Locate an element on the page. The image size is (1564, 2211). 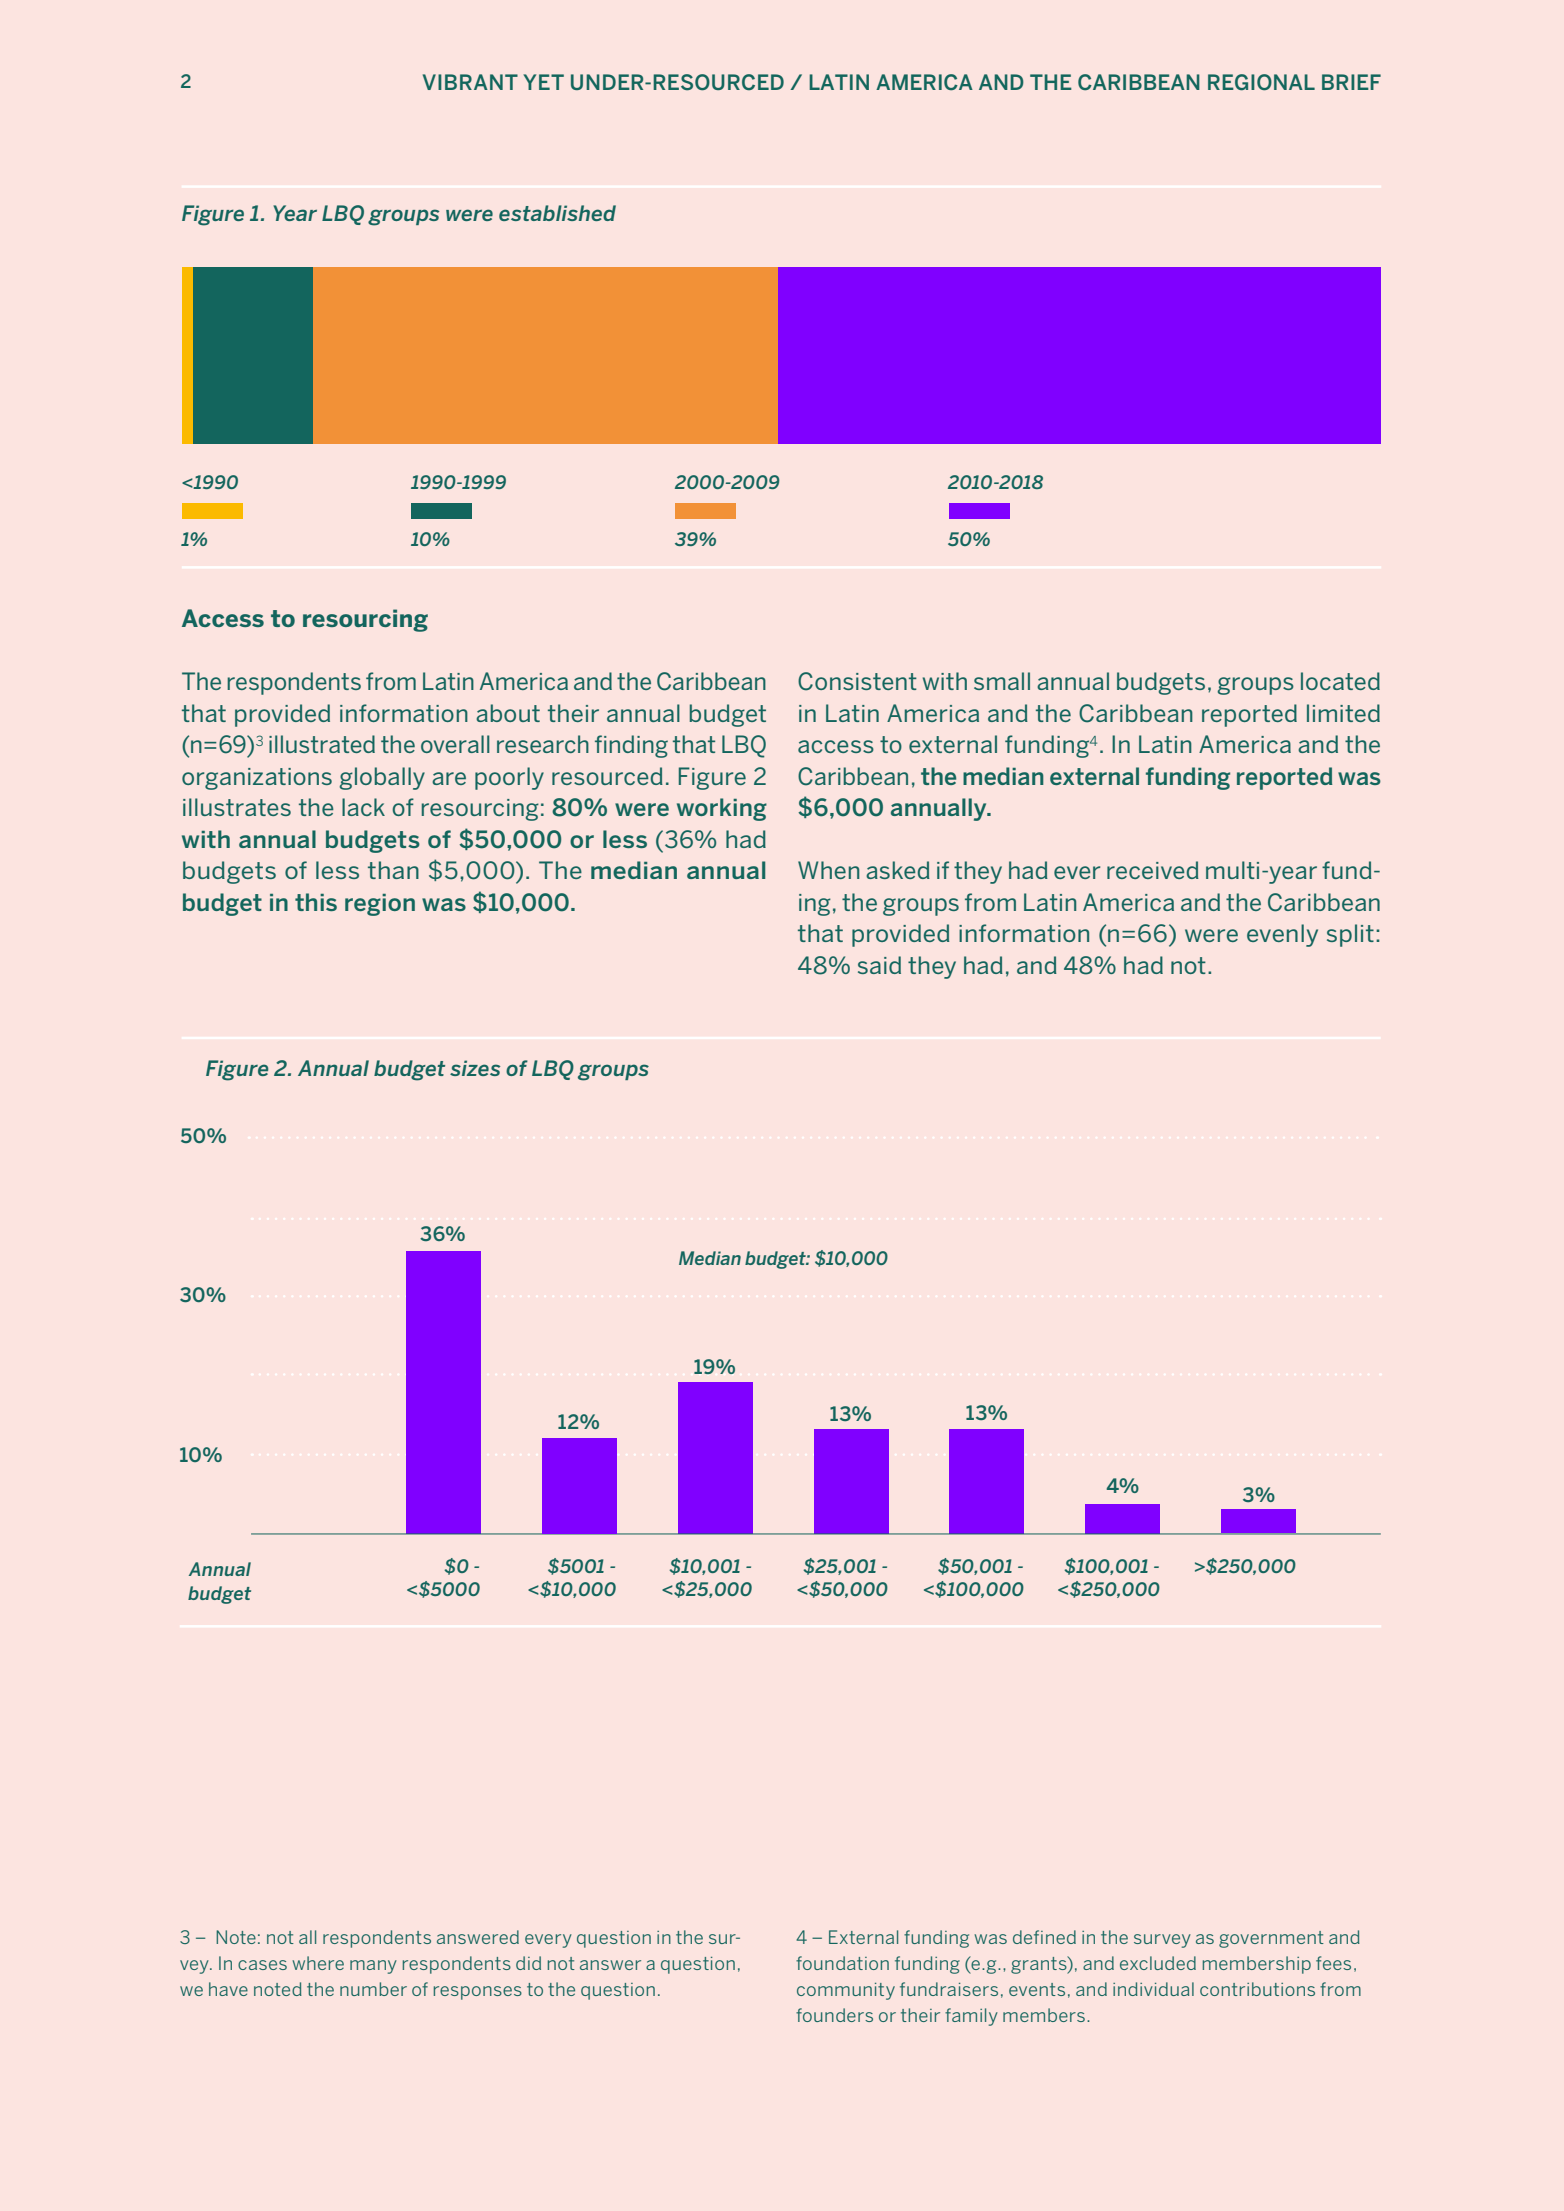
sizes is located at coordinates (475, 1068).
